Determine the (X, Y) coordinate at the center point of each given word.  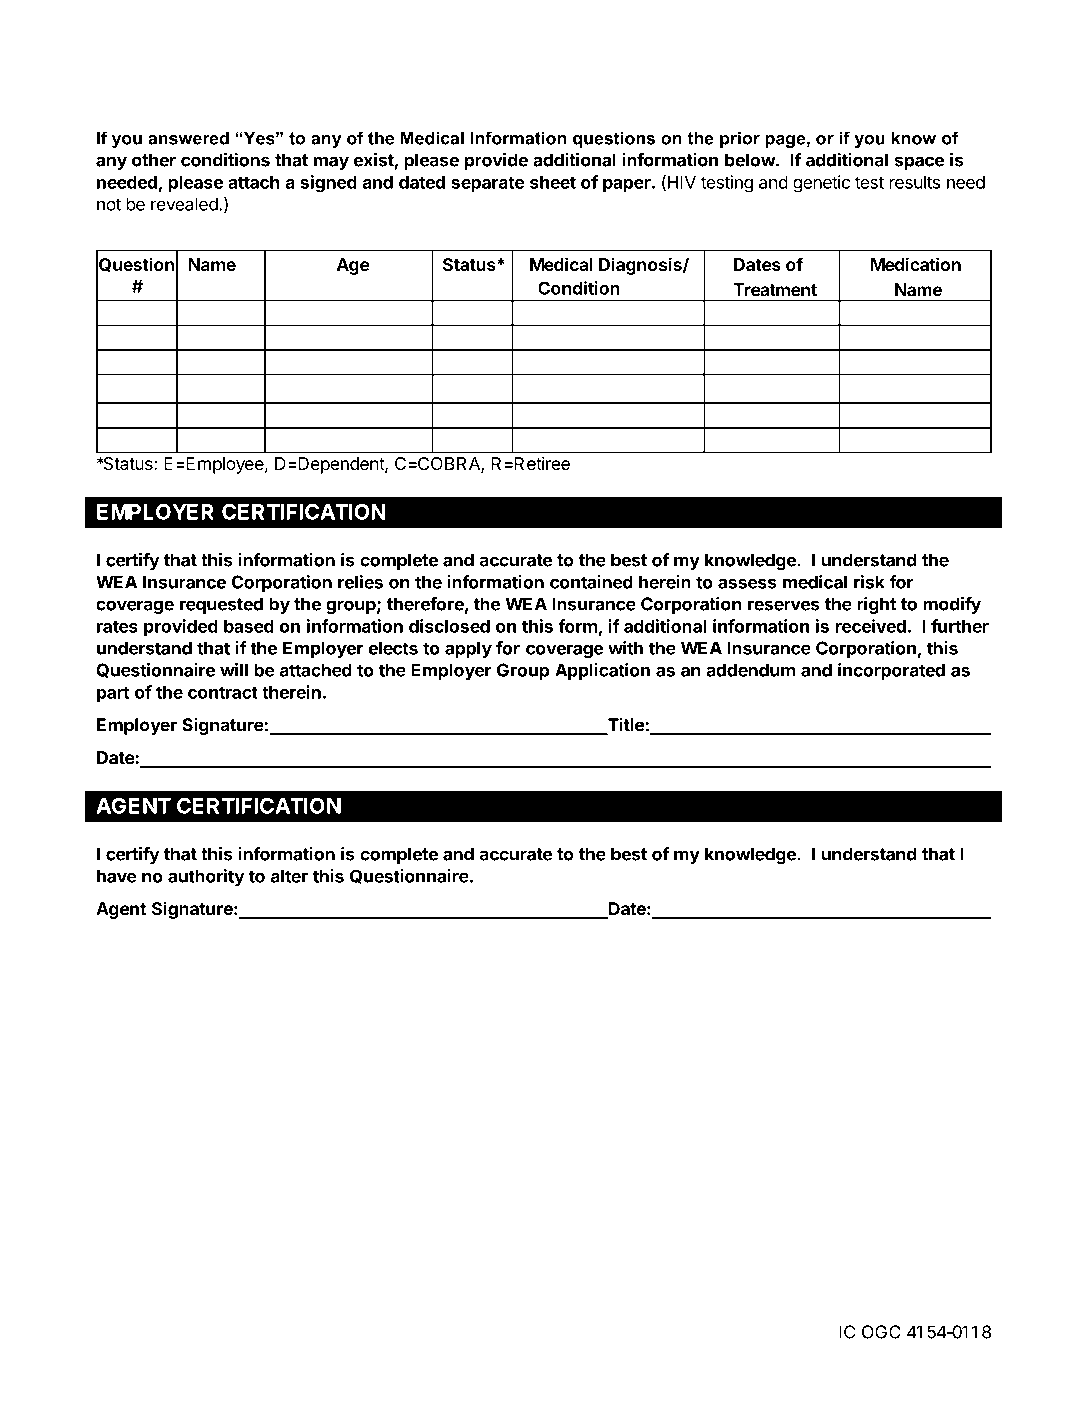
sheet (553, 182)
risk (869, 582)
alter (289, 876)
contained (591, 582)
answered (188, 138)
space (919, 163)
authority (206, 877)
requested (221, 605)
